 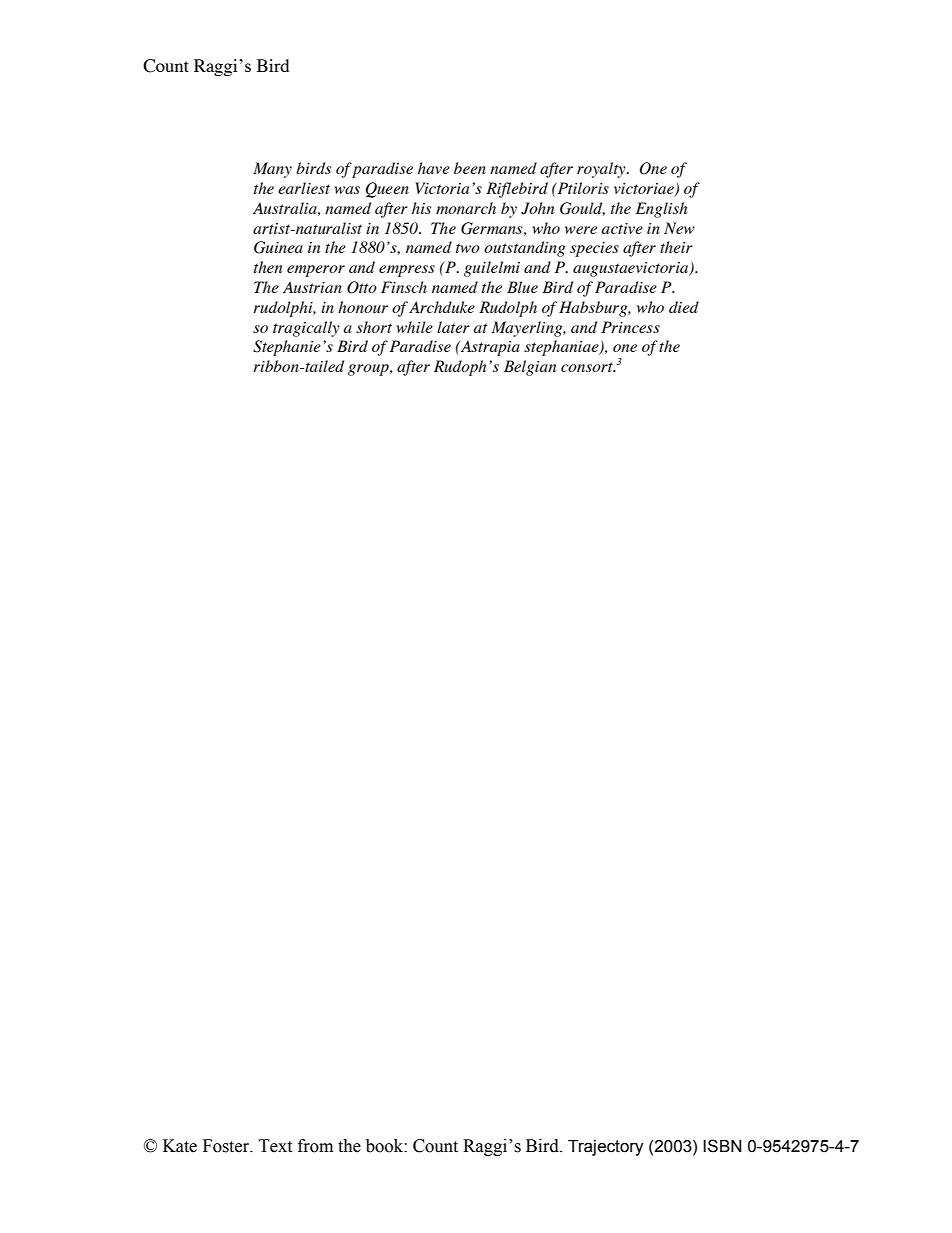 I want to click on Text, so click(x=275, y=1146).
